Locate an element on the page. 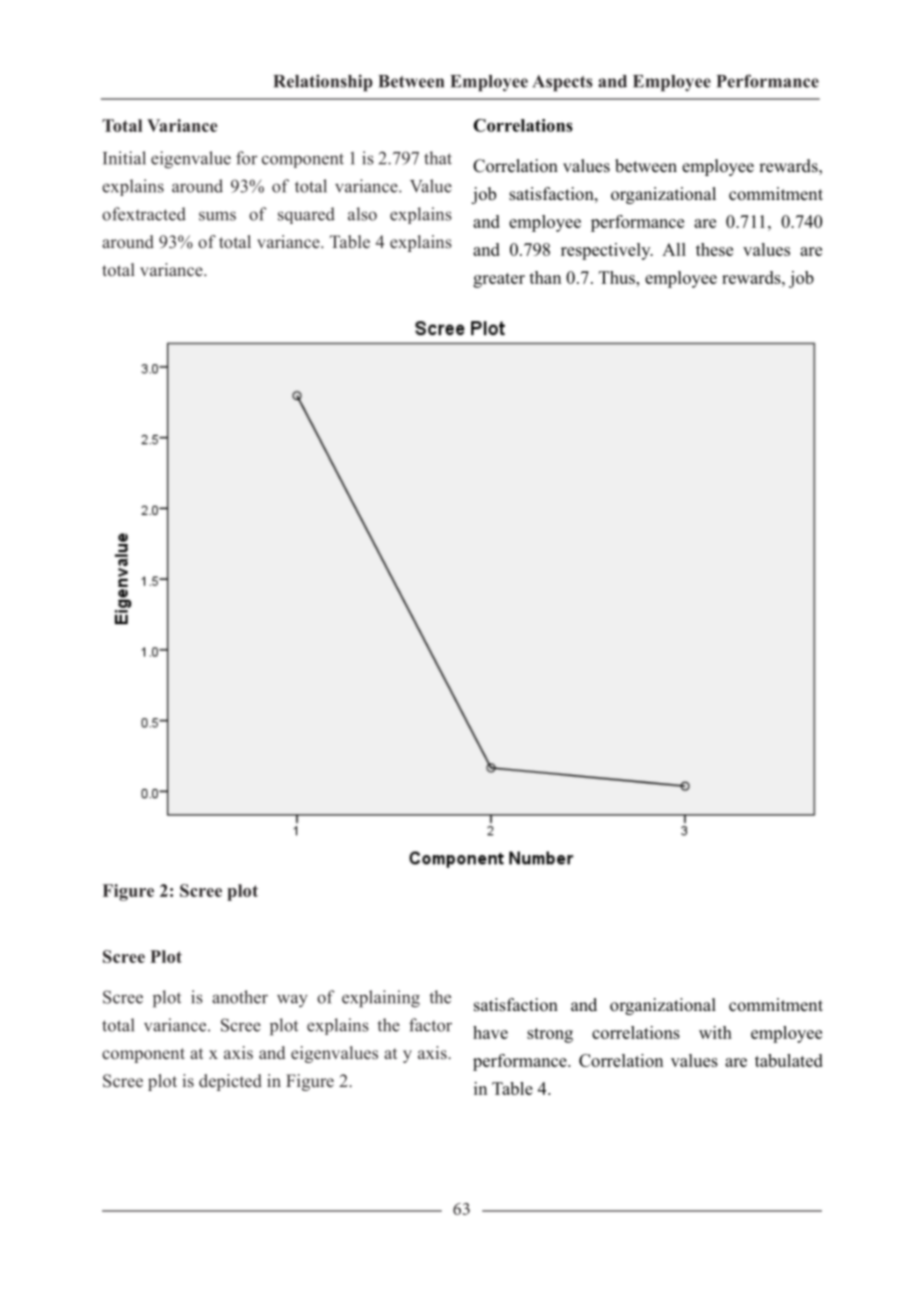  have is located at coordinates (490, 1032).
